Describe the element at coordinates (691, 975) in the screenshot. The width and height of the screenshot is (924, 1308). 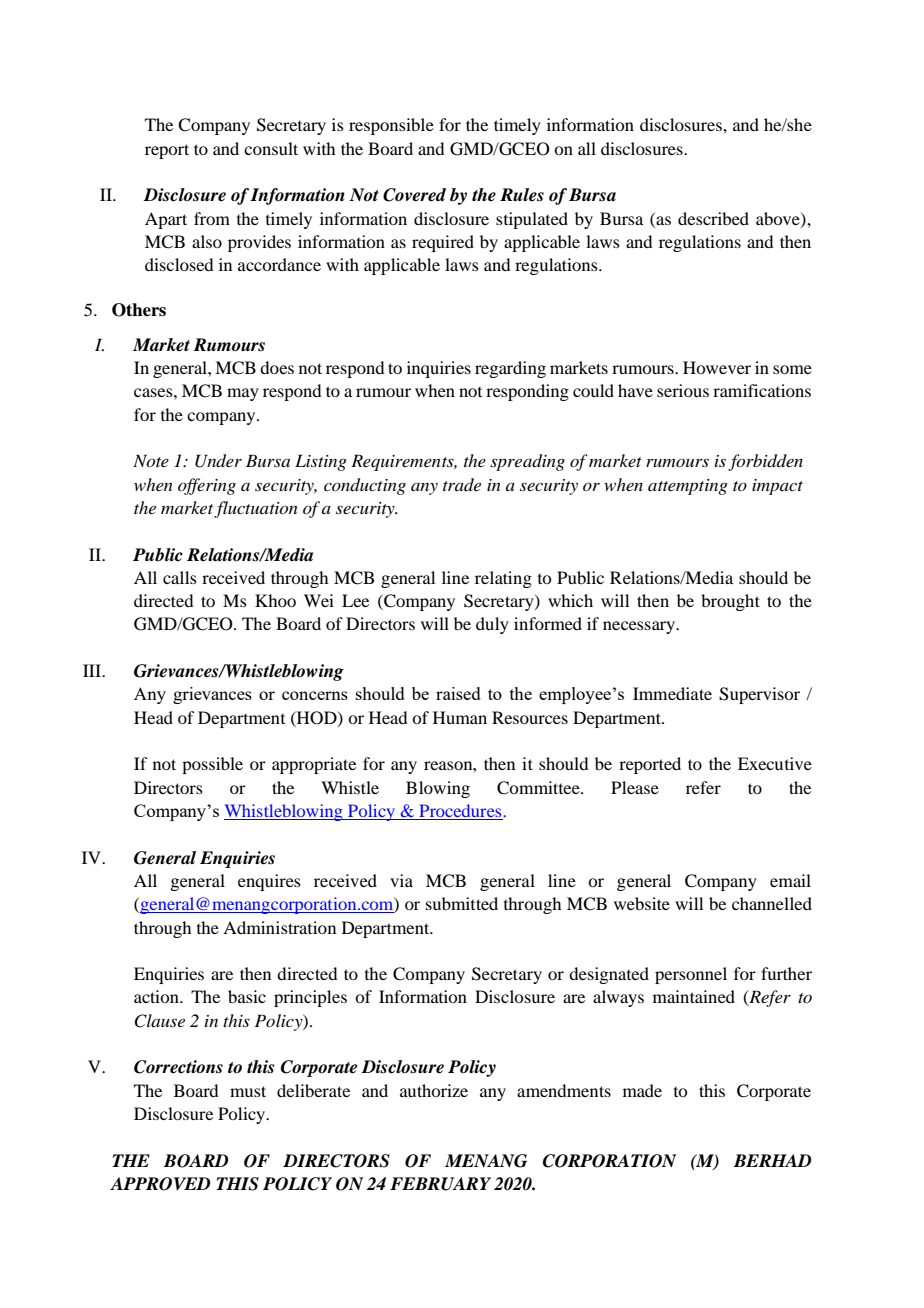
I see `personnel` at that location.
